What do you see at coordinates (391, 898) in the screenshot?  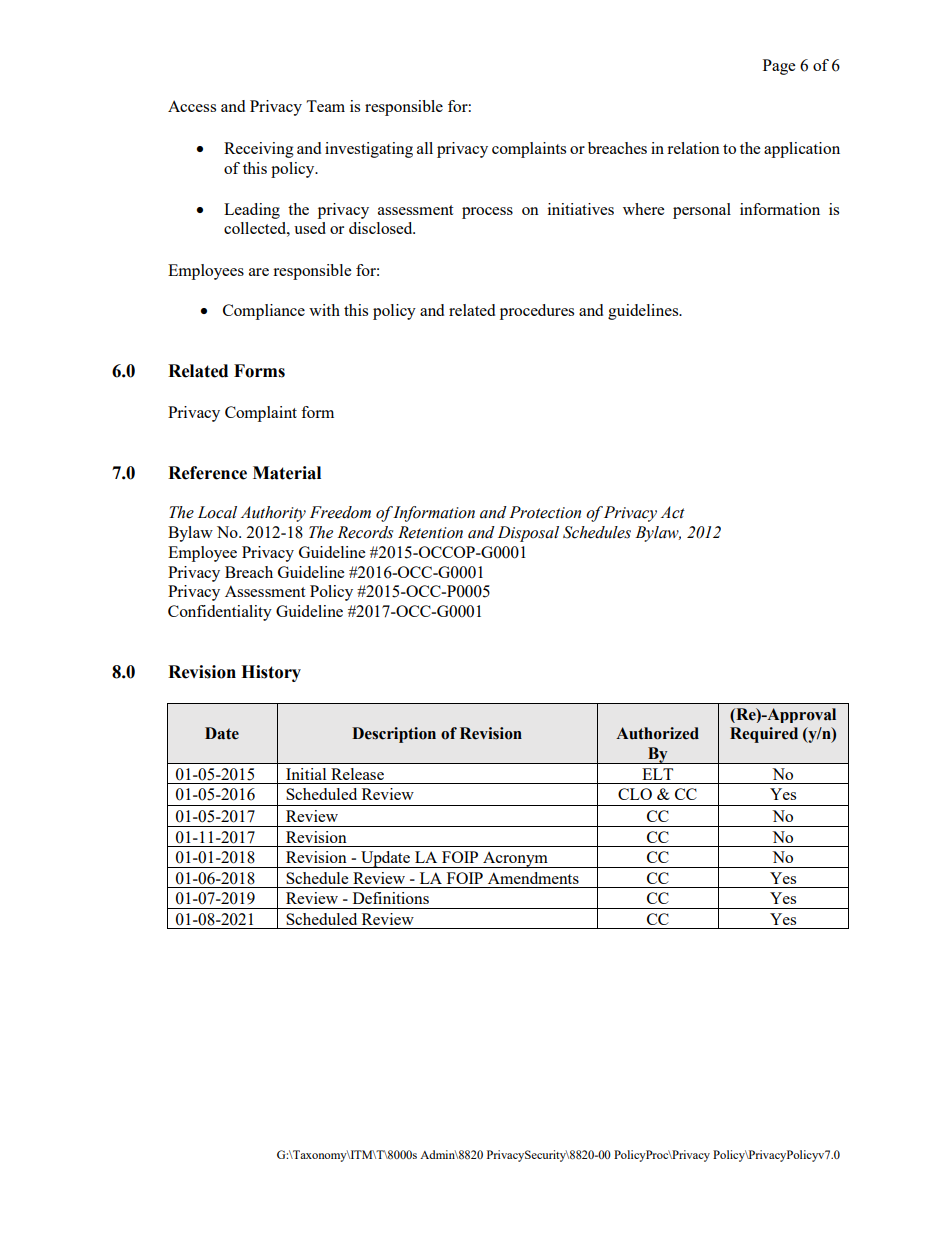 I see `Definitions` at bounding box center [391, 898].
